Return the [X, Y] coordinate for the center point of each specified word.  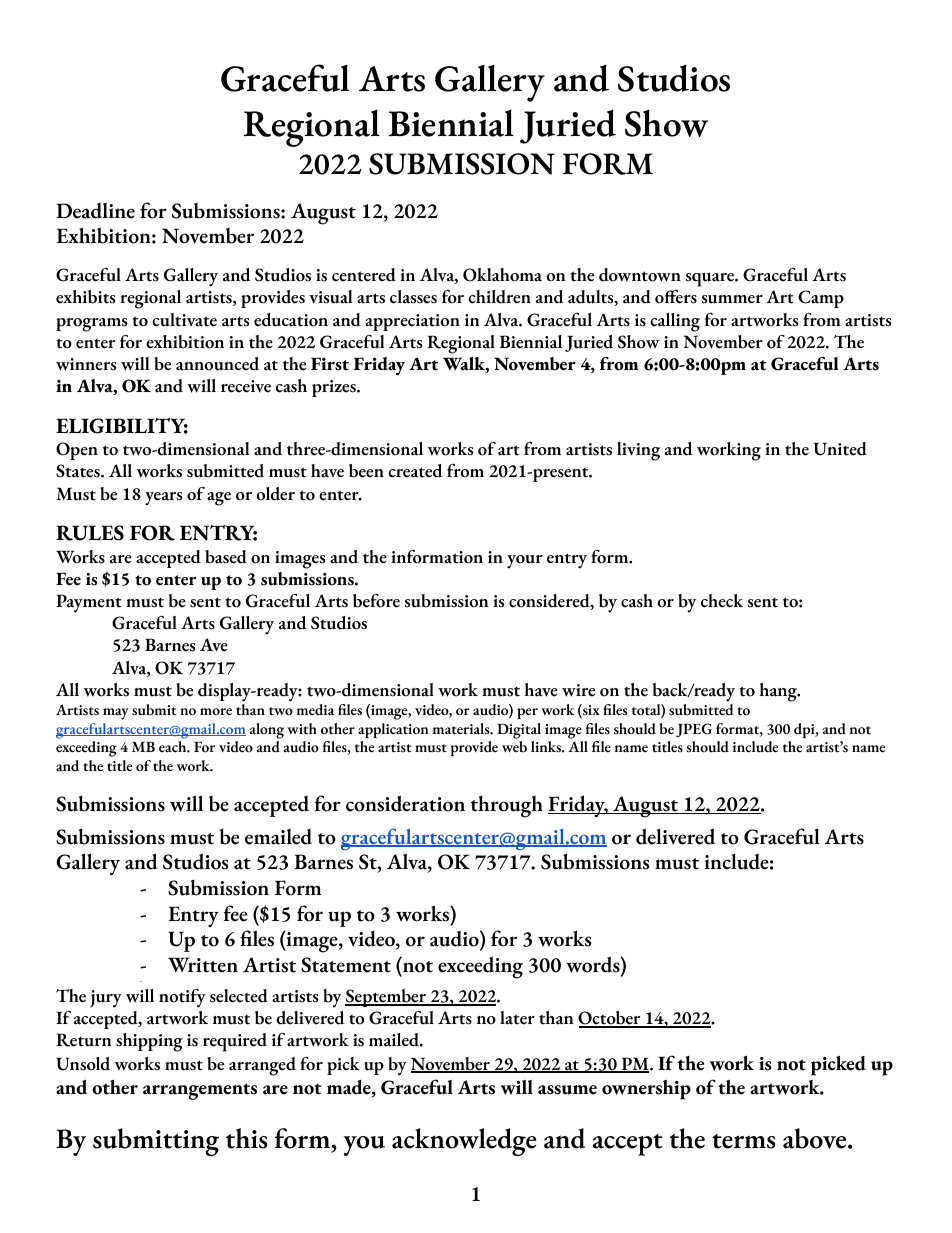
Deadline [95, 211]
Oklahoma [502, 275]
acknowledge [464, 1142]
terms [743, 1141]
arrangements [200, 1091]
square [711, 280]
